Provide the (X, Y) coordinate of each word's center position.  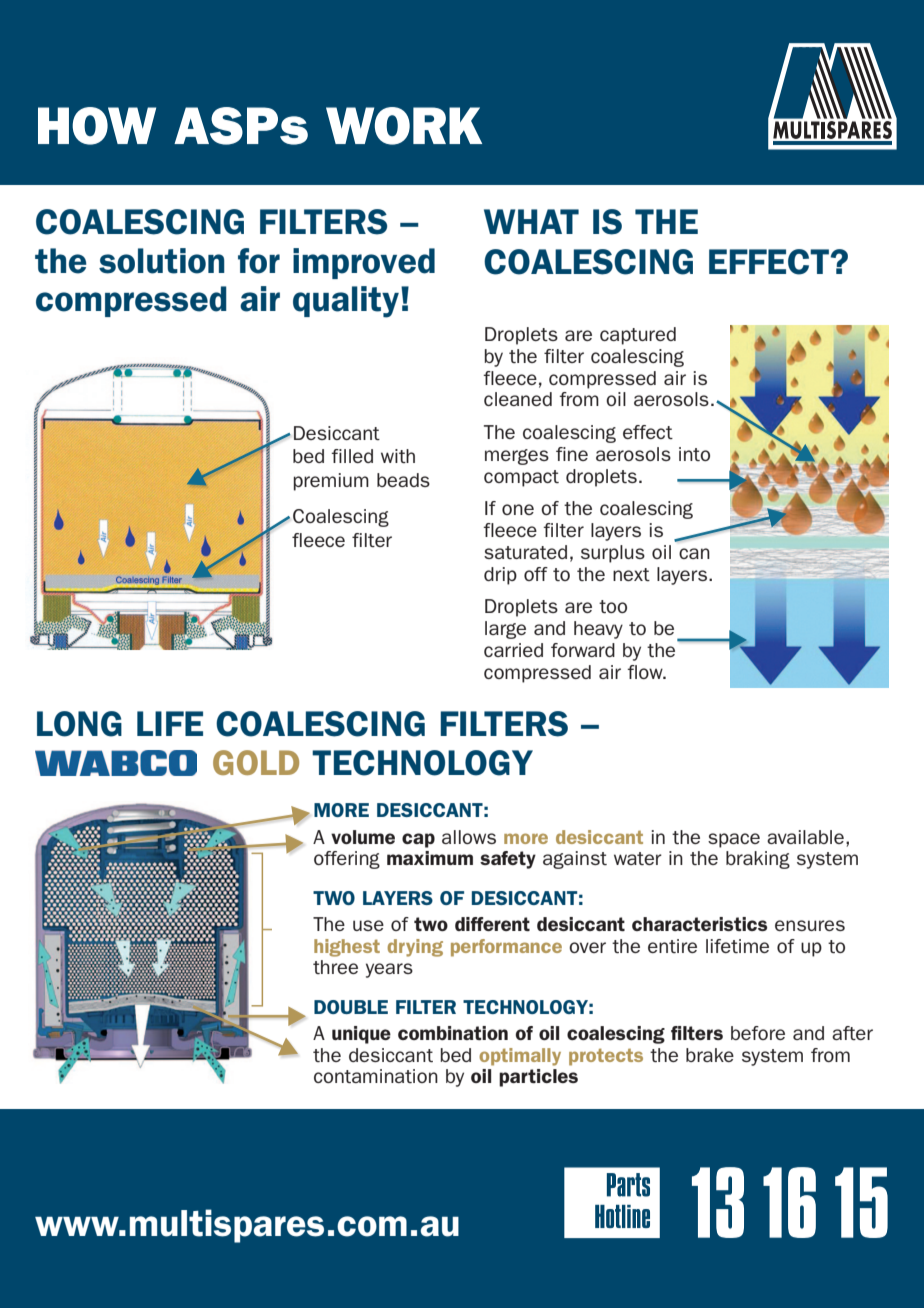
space (734, 840)
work (404, 126)
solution (162, 261)
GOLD (256, 762)
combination (453, 1033)
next (631, 574)
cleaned (518, 399)
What (531, 221)
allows (469, 837)
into (694, 454)
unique (361, 1035)
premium (331, 482)
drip (500, 576)
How (97, 126)
